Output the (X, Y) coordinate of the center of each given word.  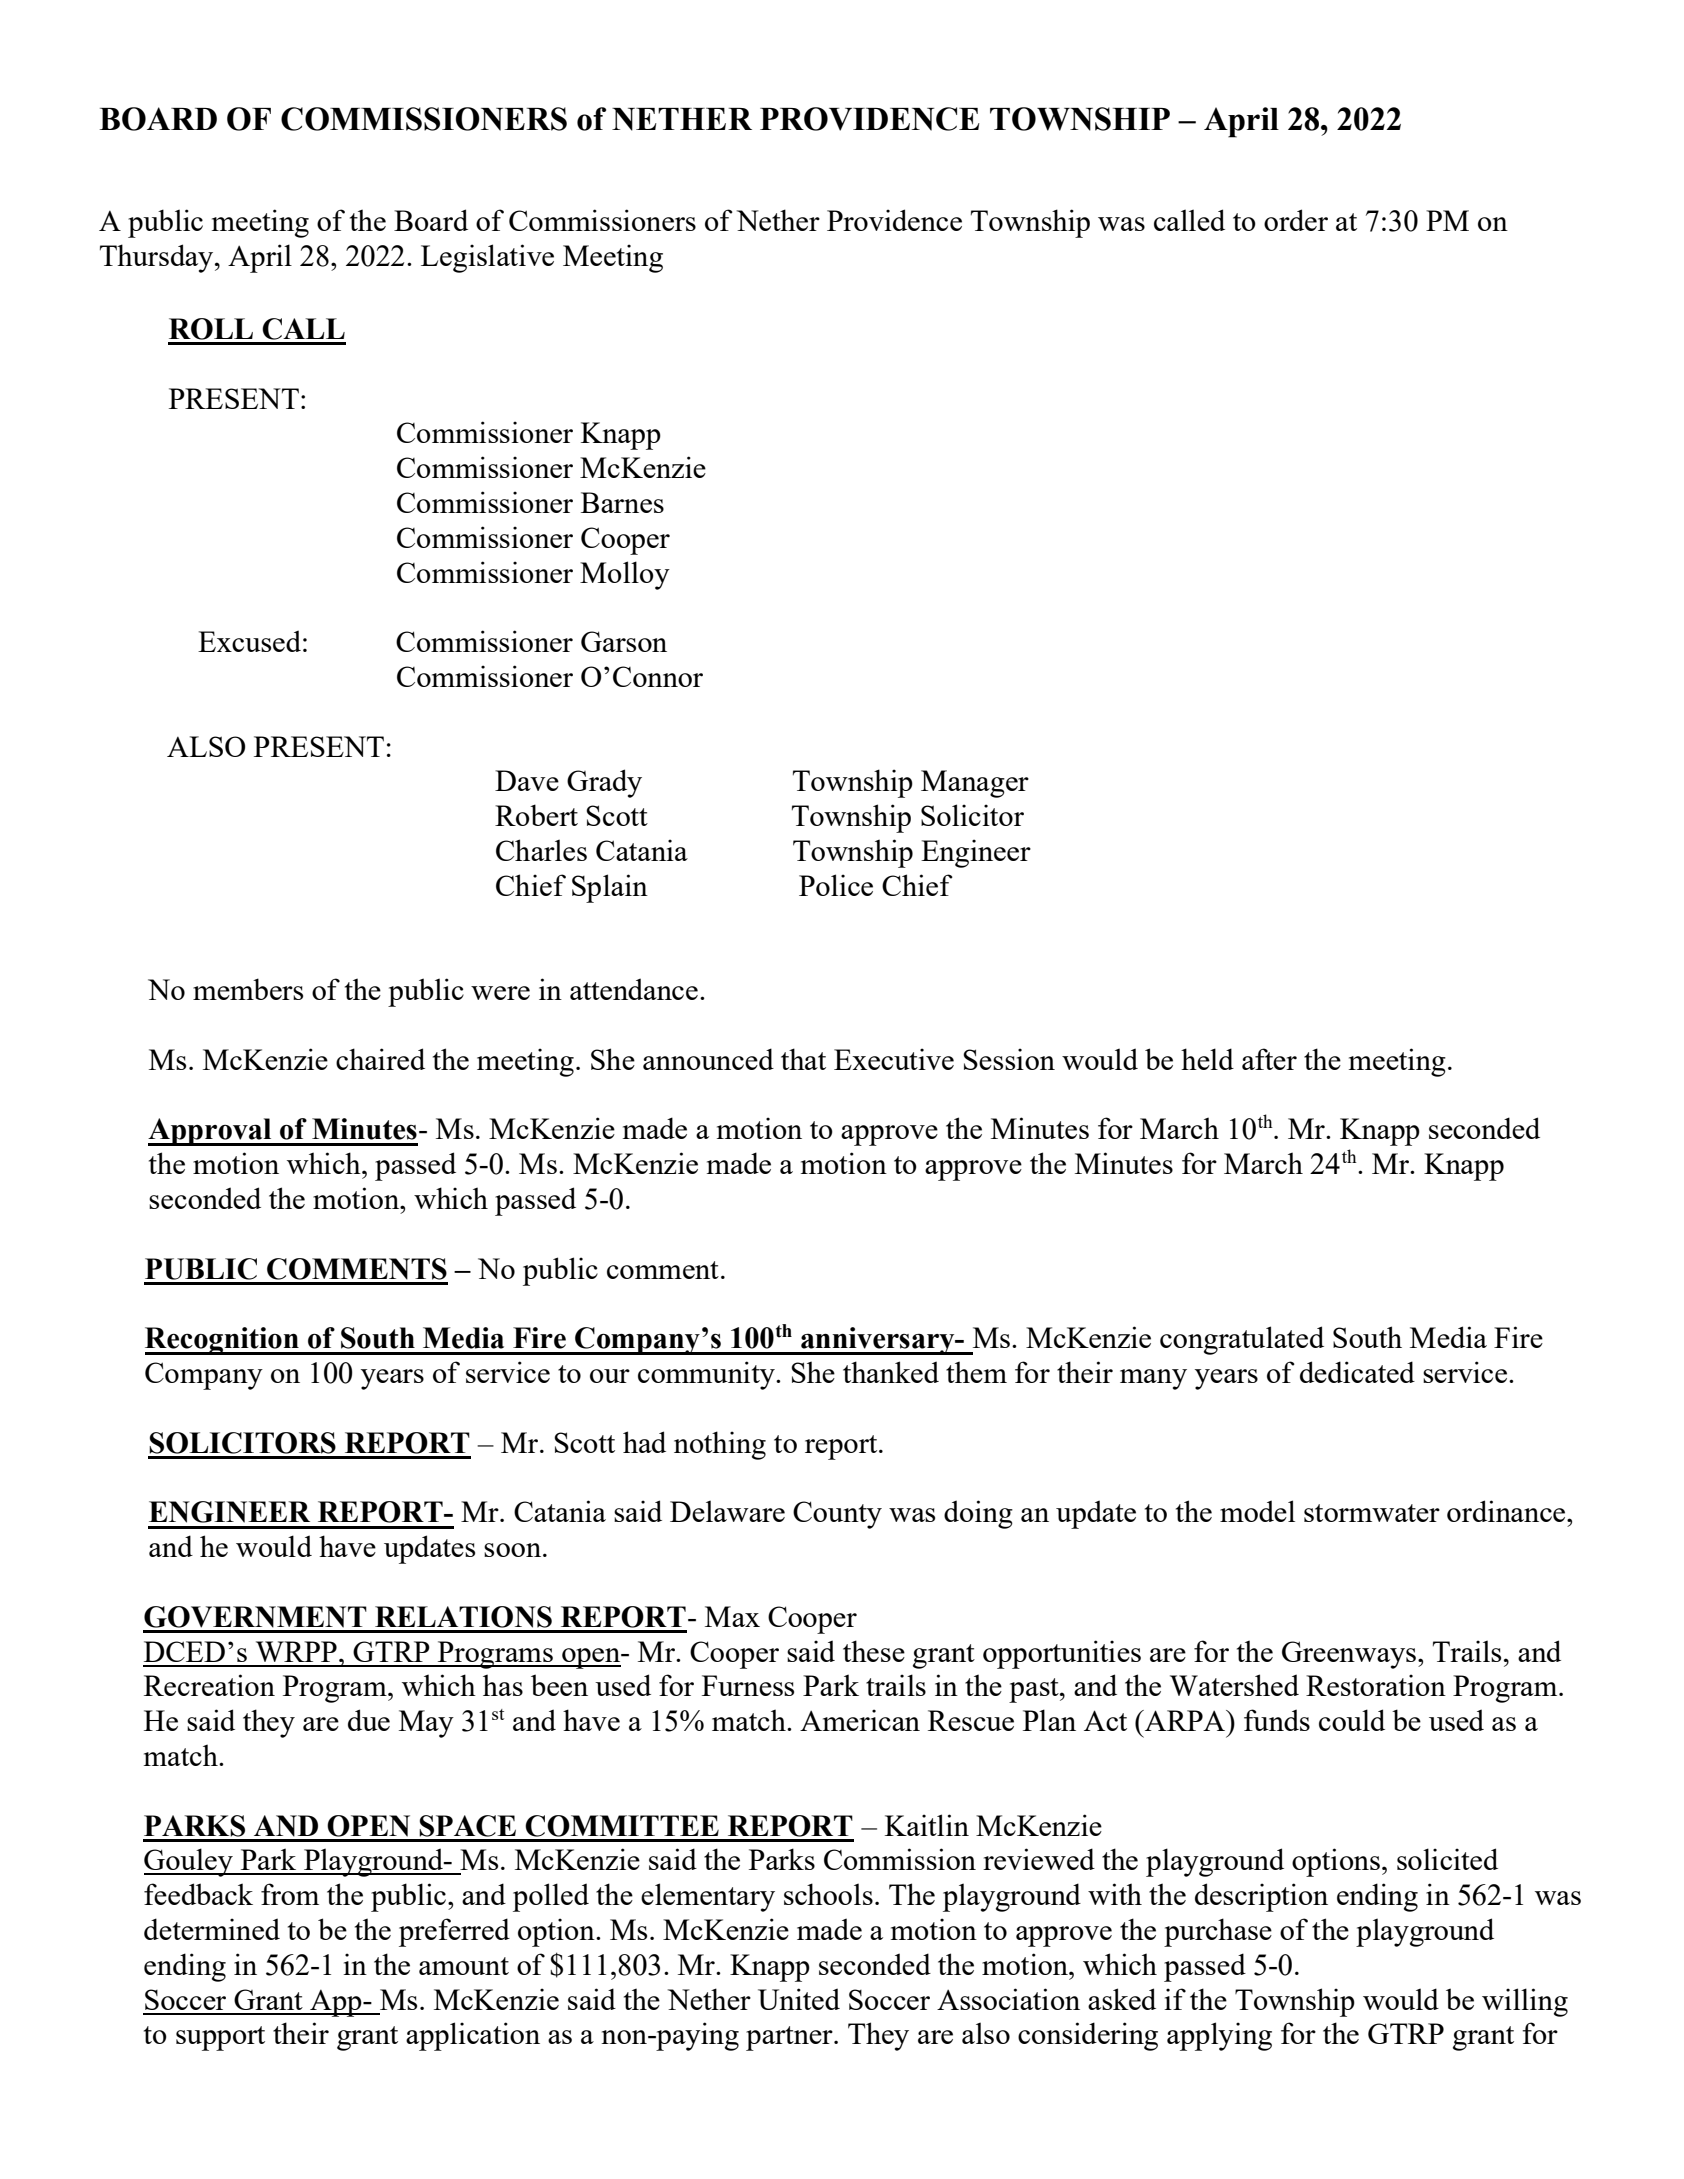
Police (836, 885)
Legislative (487, 258)
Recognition (223, 1341)
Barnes (622, 502)
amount (464, 1966)
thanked (891, 1372)
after (1269, 1059)
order (1296, 220)
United (799, 1999)
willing (1525, 2002)
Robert (536, 815)
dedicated (1357, 1372)
